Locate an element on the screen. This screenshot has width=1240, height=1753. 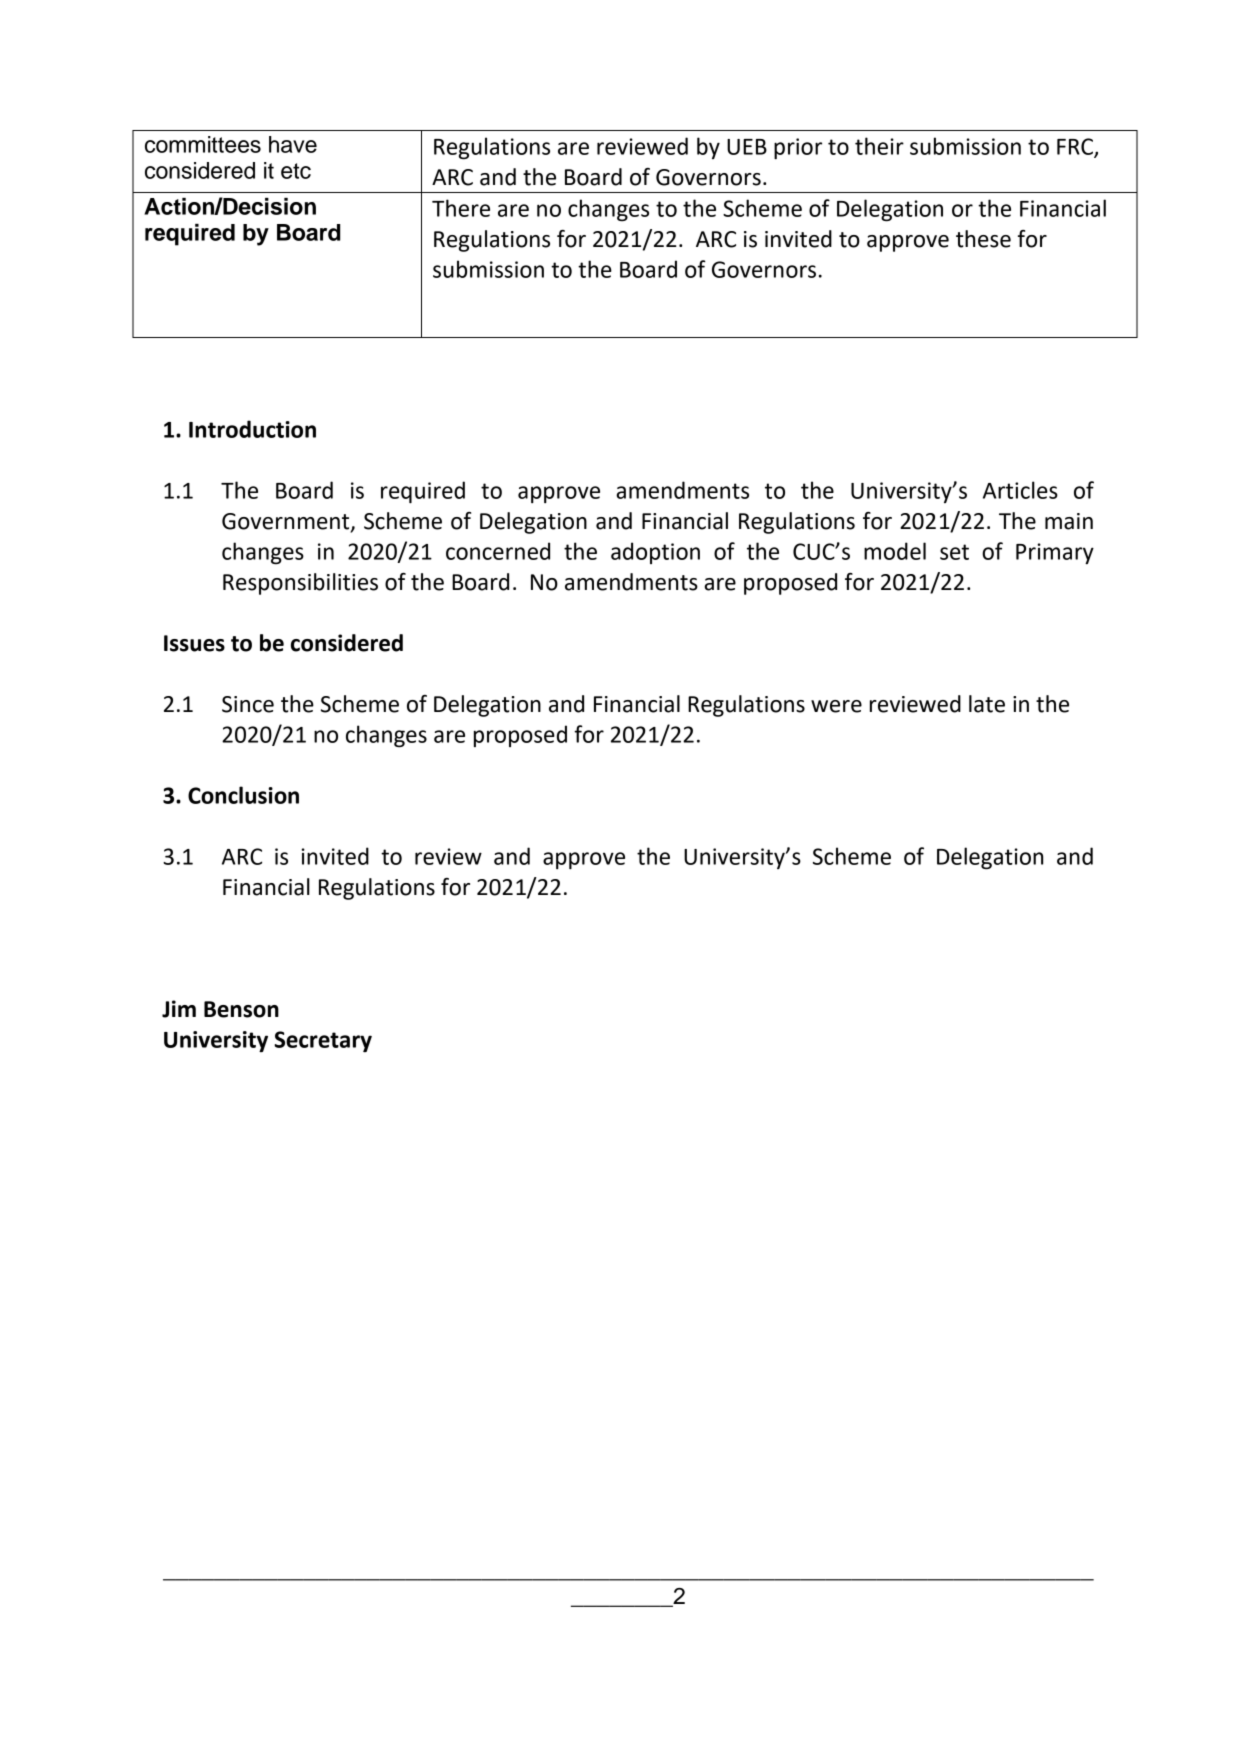
late is located at coordinates (987, 704).
